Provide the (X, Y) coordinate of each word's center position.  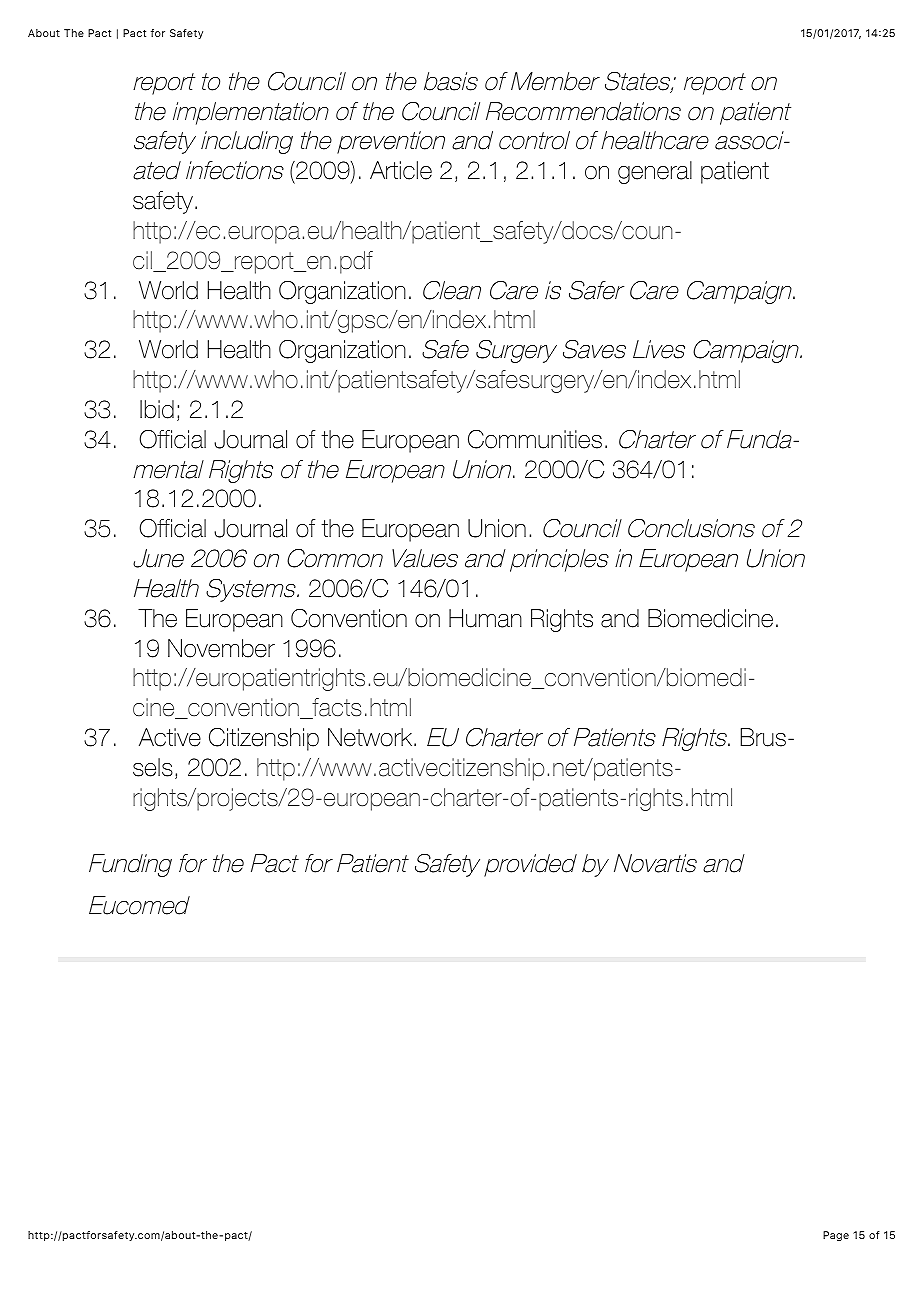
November (221, 648)
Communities (535, 439)
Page (836, 1236)
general (655, 172)
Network (371, 737)
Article (401, 170)
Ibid (157, 409)
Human (485, 618)
